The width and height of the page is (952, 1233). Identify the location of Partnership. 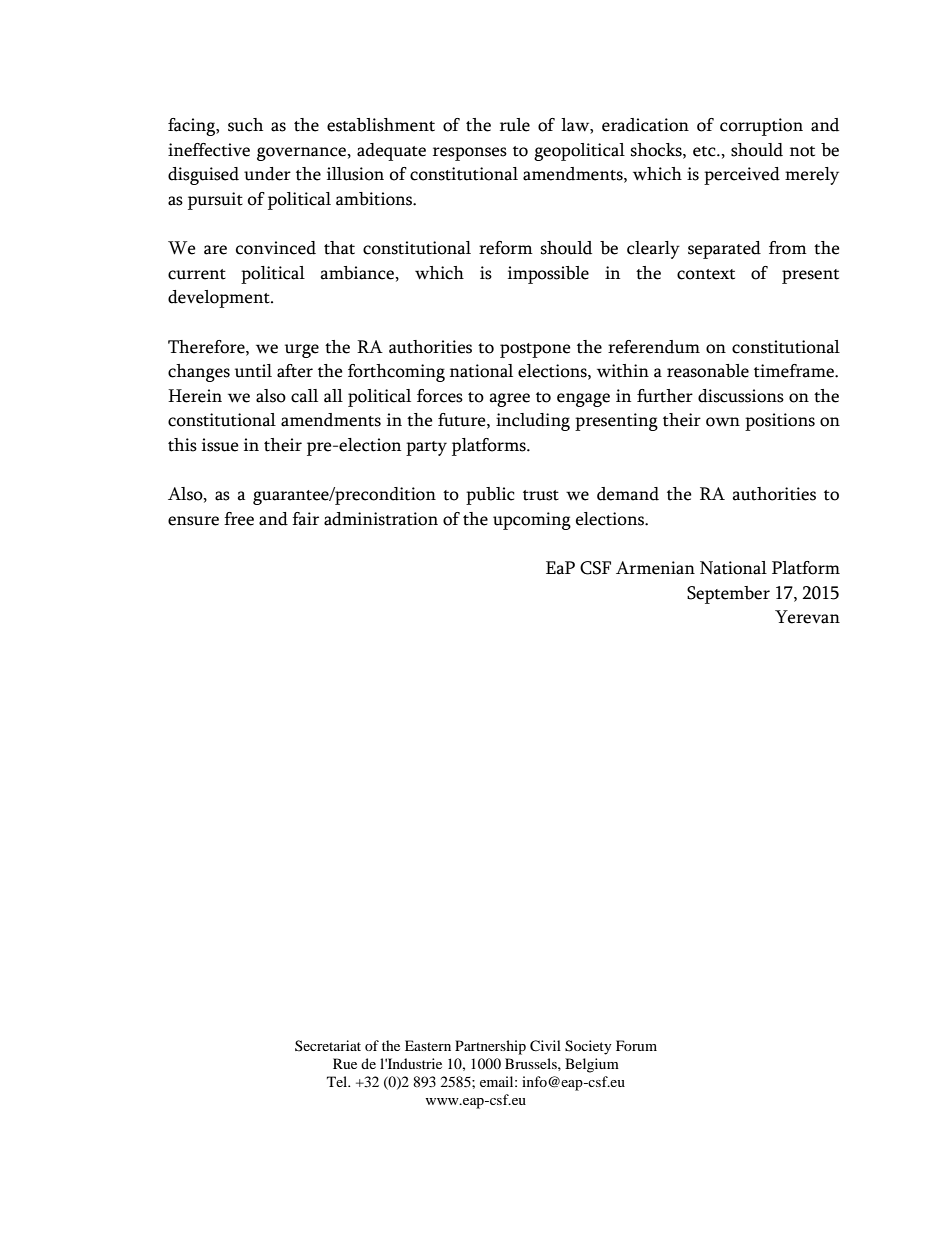
(490, 1047).
